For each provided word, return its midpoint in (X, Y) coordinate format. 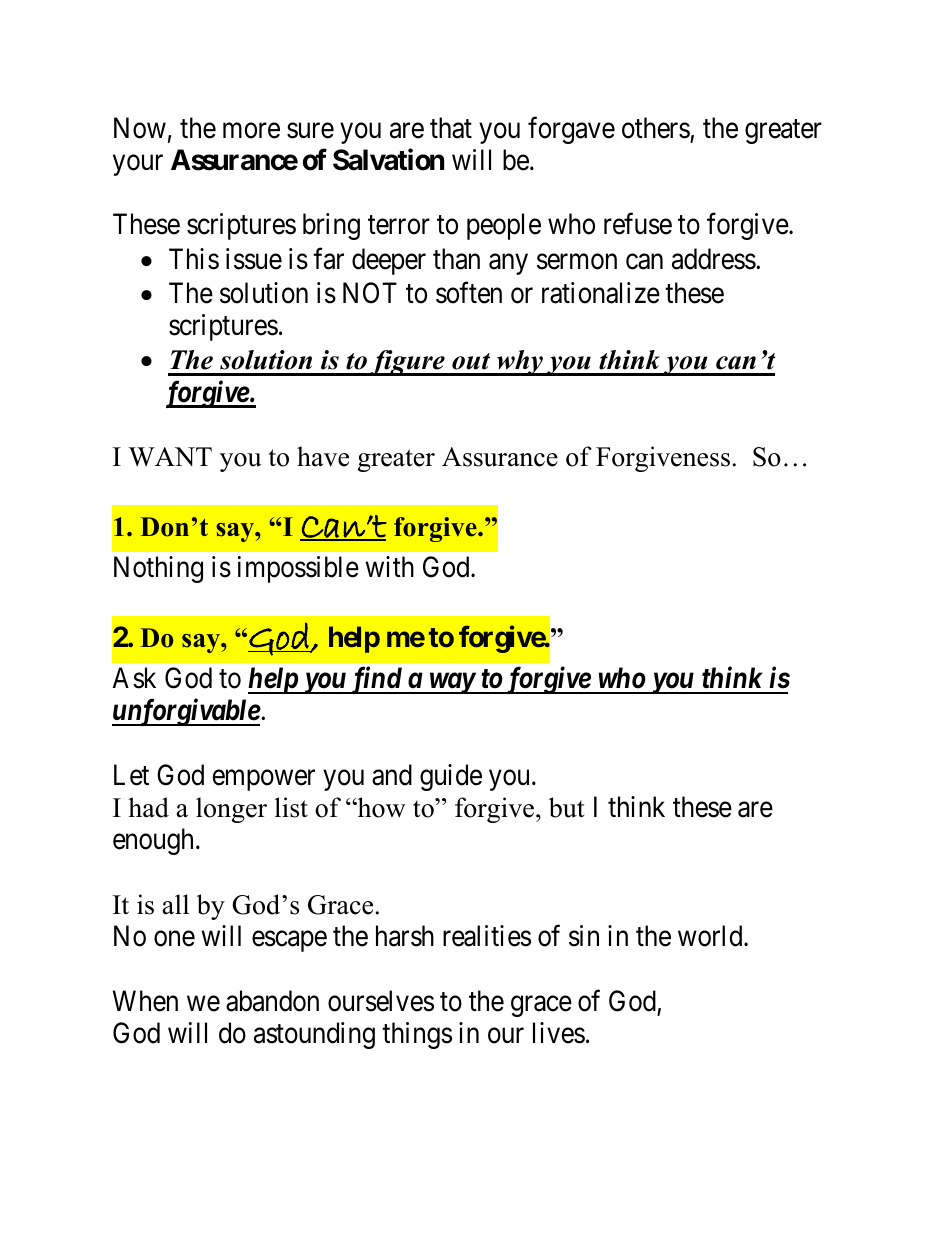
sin (584, 936)
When (145, 1001)
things (417, 1035)
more (251, 131)
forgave (571, 130)
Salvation (388, 160)
